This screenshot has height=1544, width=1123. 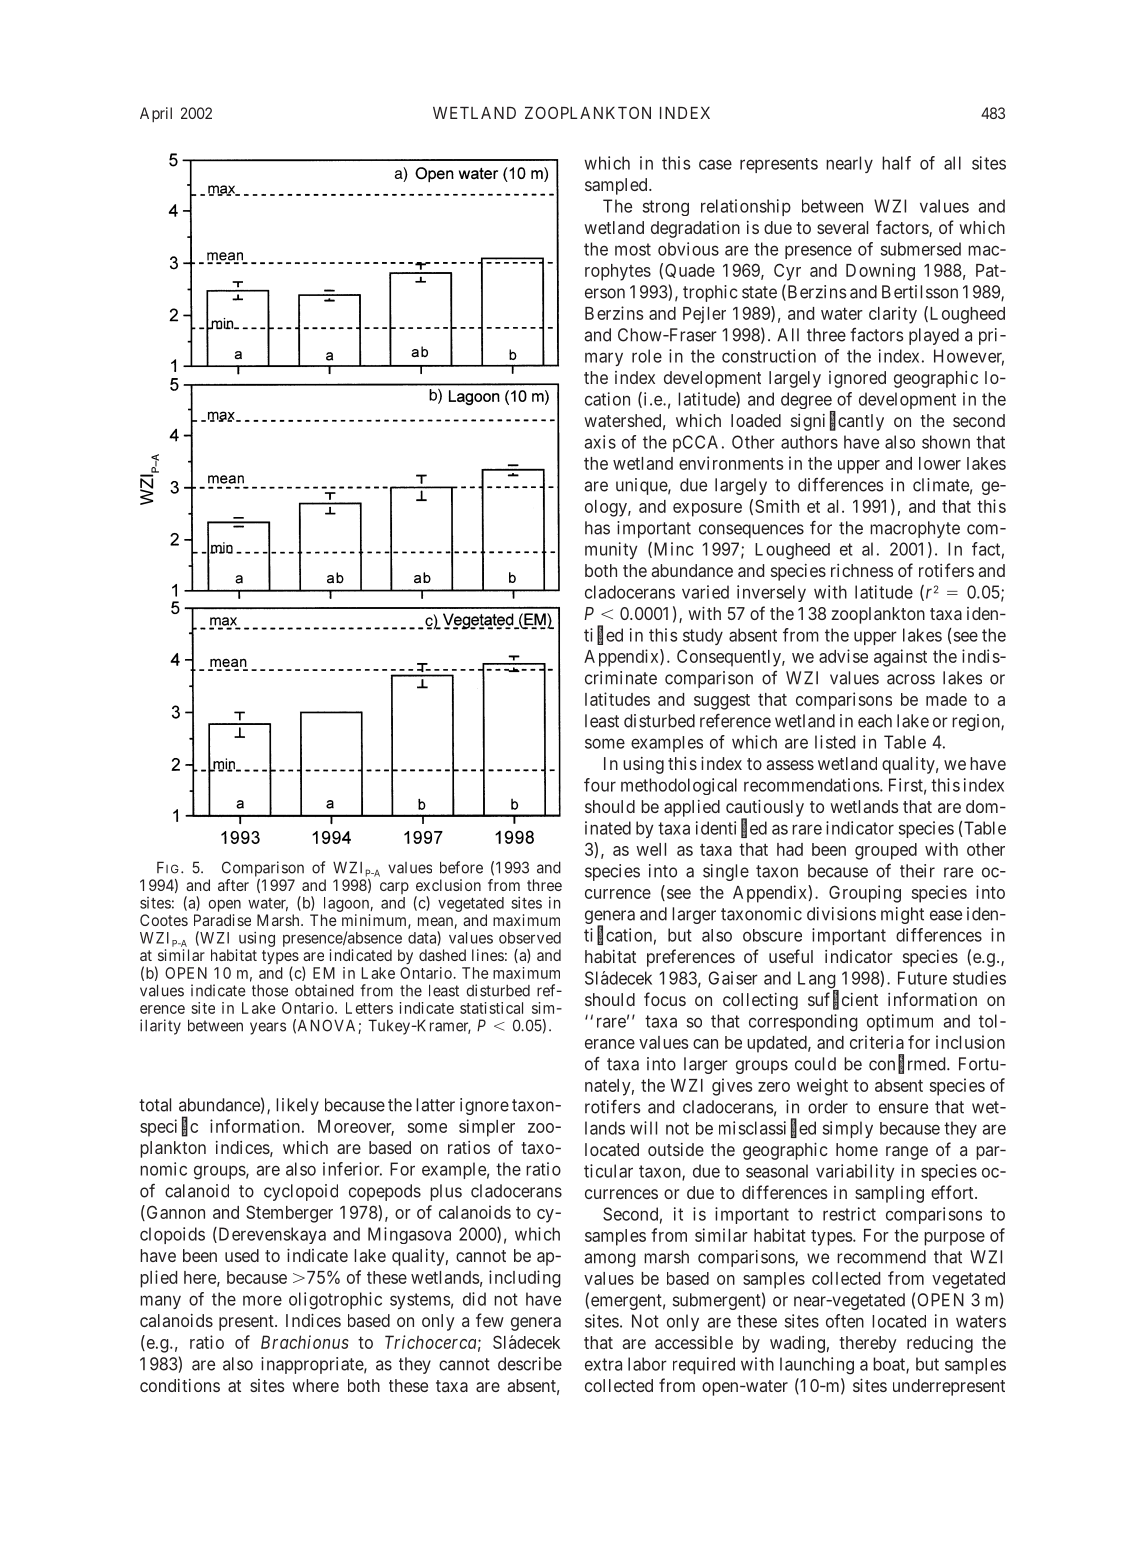 What do you see at coordinates (233, 885) in the screenshot?
I see `after` at bounding box center [233, 885].
